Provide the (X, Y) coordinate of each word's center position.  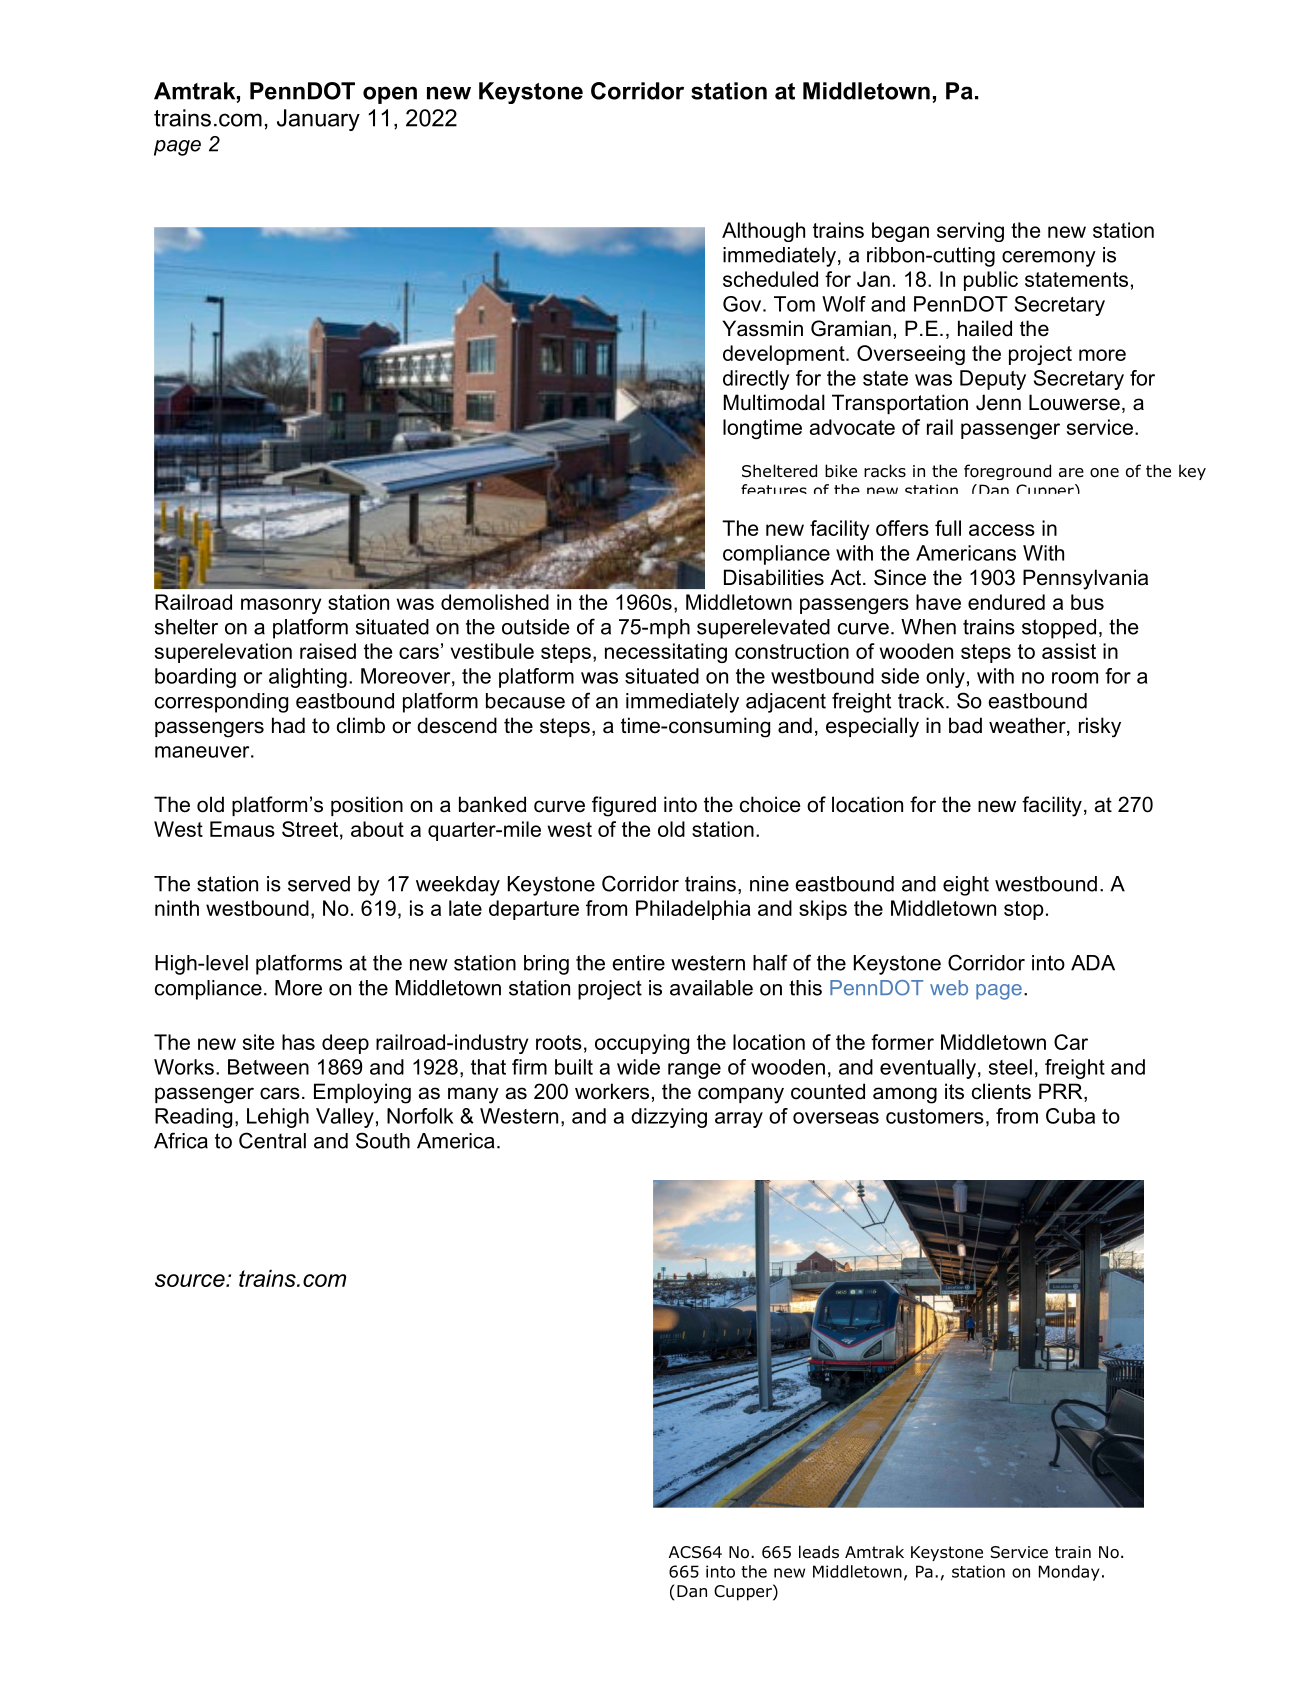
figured (624, 806)
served (319, 884)
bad (965, 725)
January (318, 120)
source (191, 1280)
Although (763, 232)
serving (970, 232)
